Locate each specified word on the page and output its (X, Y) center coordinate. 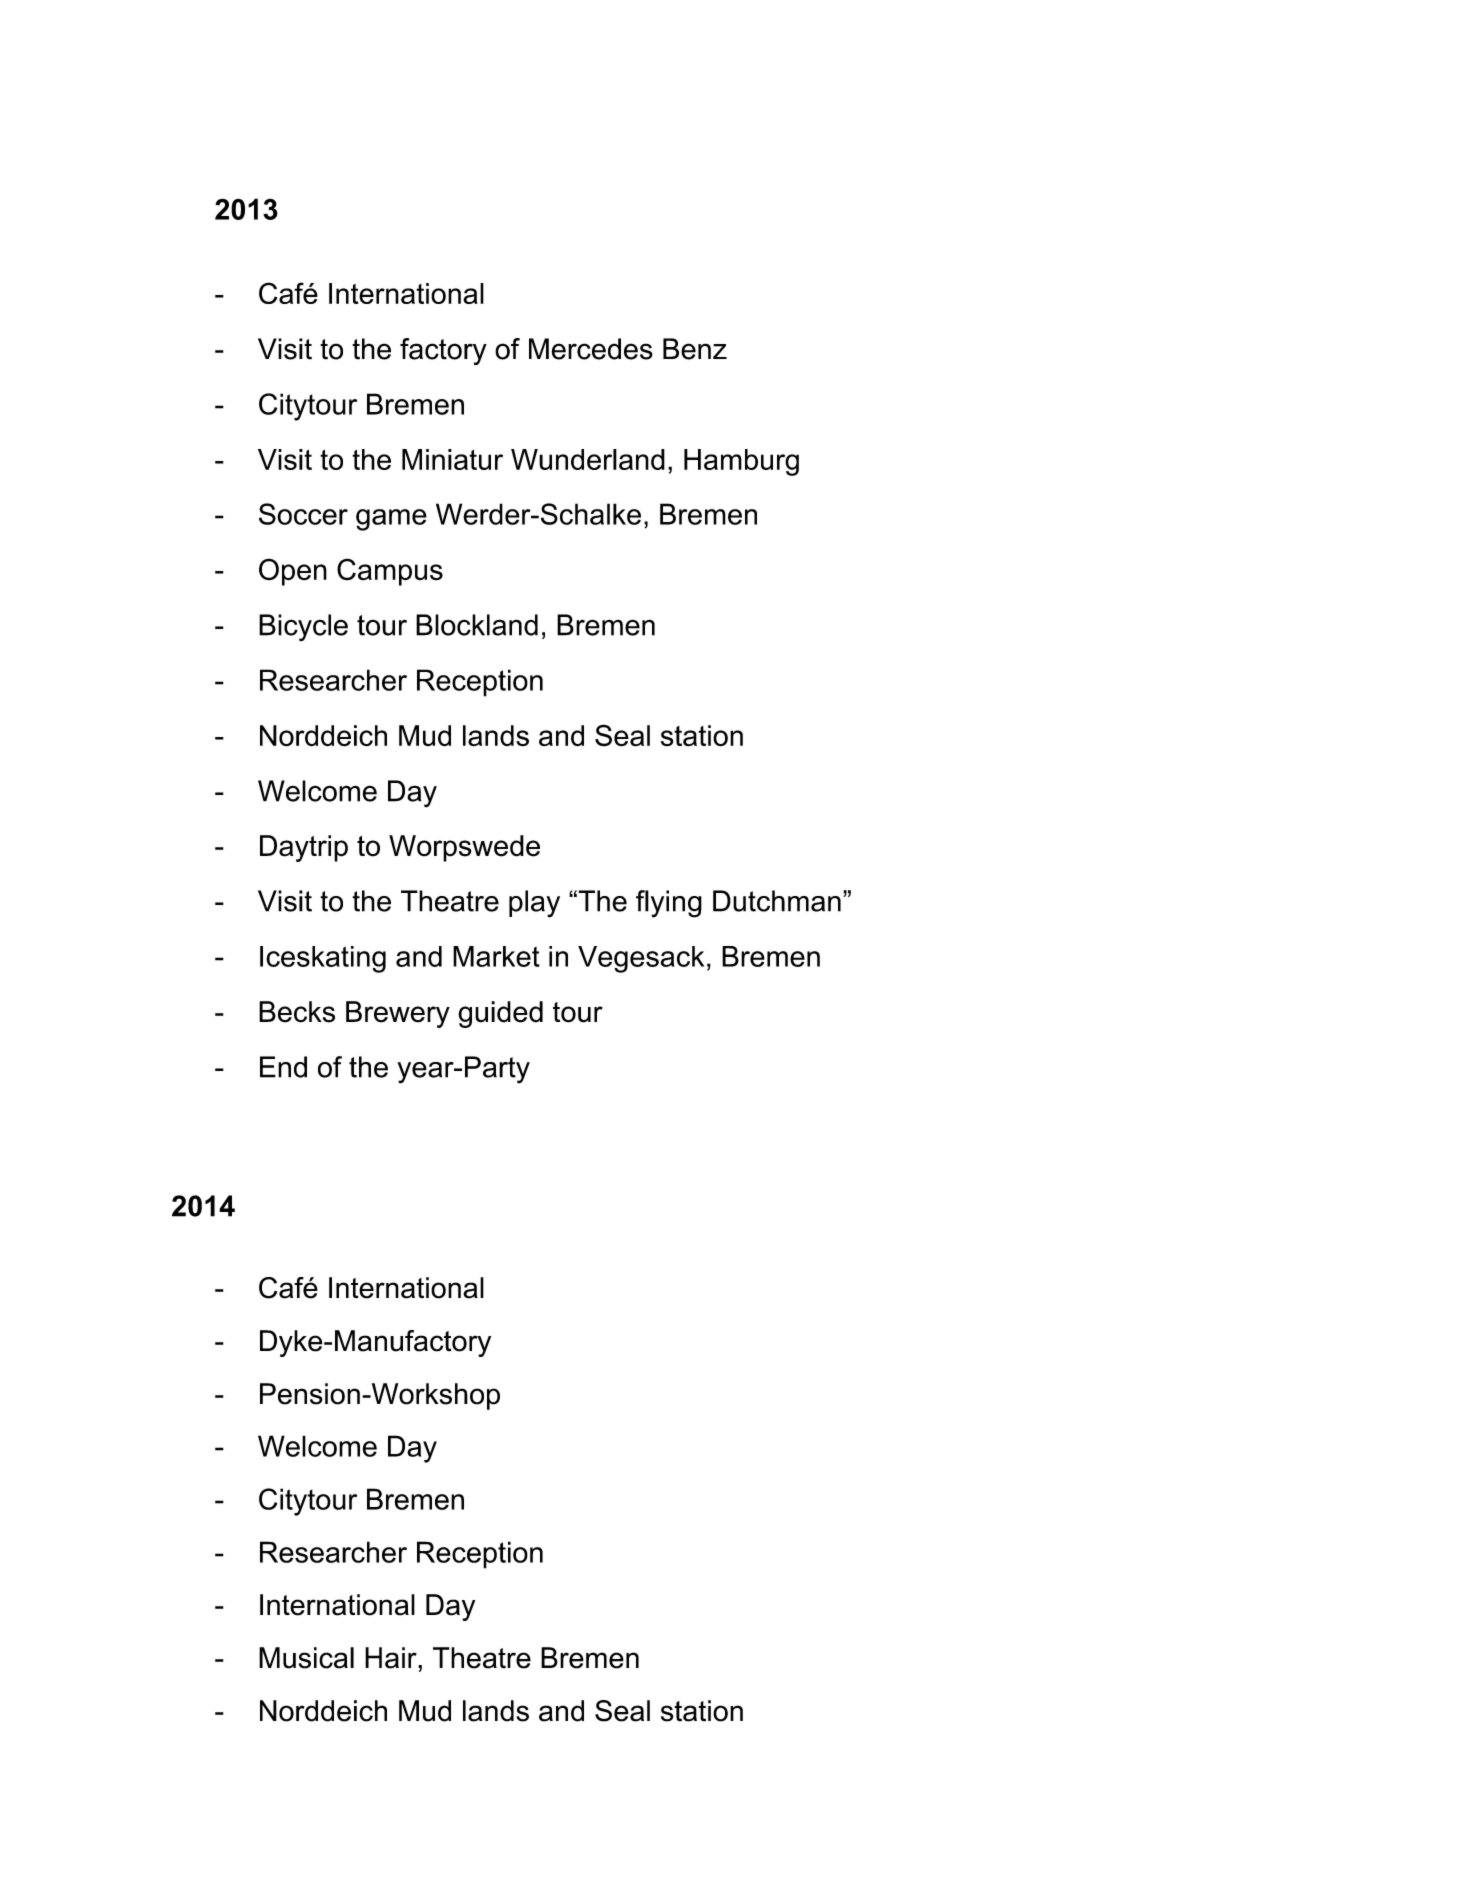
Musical (306, 1658)
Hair (392, 1658)
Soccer (303, 514)
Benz (695, 349)
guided (500, 1014)
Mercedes (591, 349)
